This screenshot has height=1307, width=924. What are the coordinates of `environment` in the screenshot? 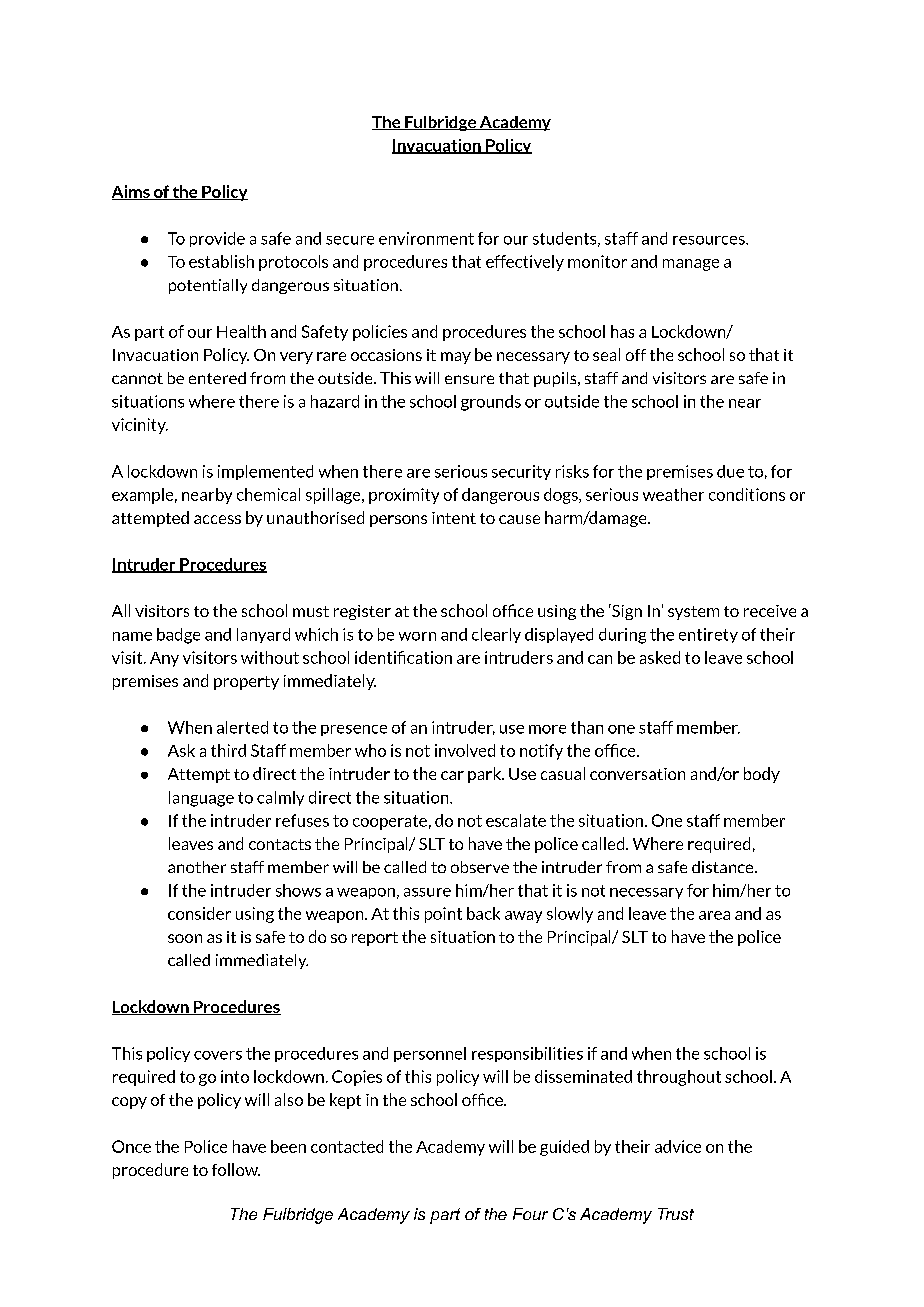 It's located at (426, 238).
